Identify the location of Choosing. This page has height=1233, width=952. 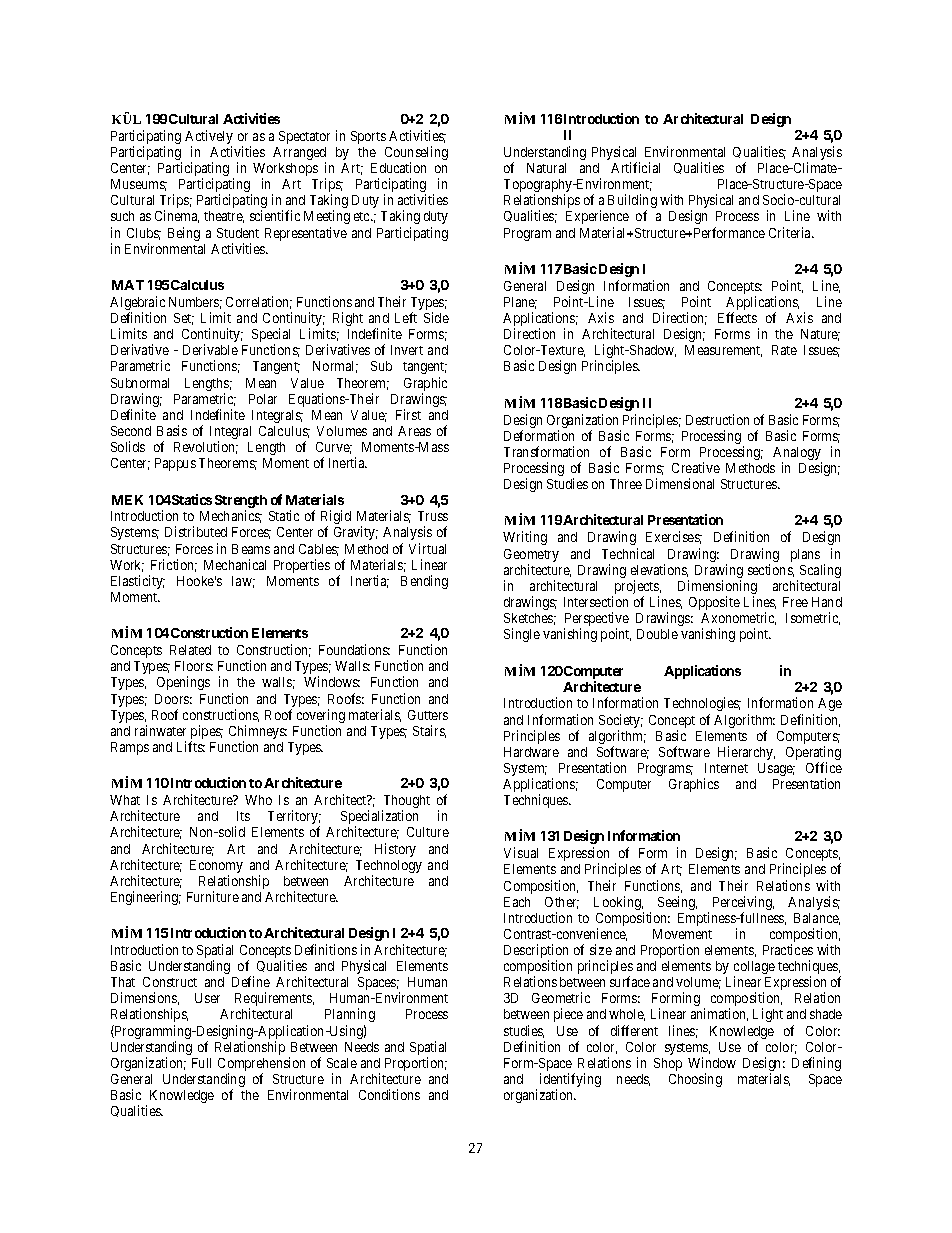
(695, 1080).
